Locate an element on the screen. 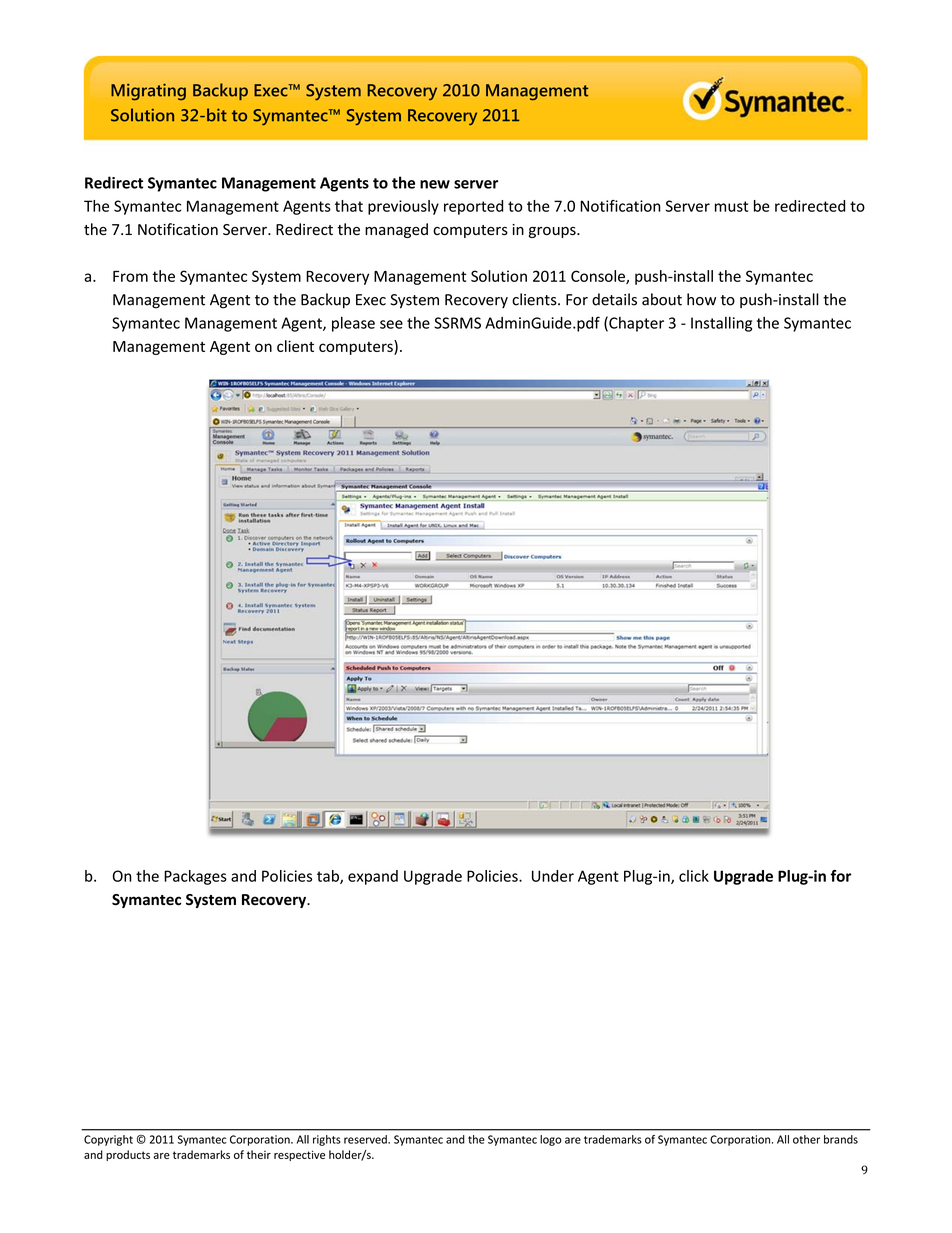 This screenshot has width=952, height=1233. logo is located at coordinates (551, 1140).
